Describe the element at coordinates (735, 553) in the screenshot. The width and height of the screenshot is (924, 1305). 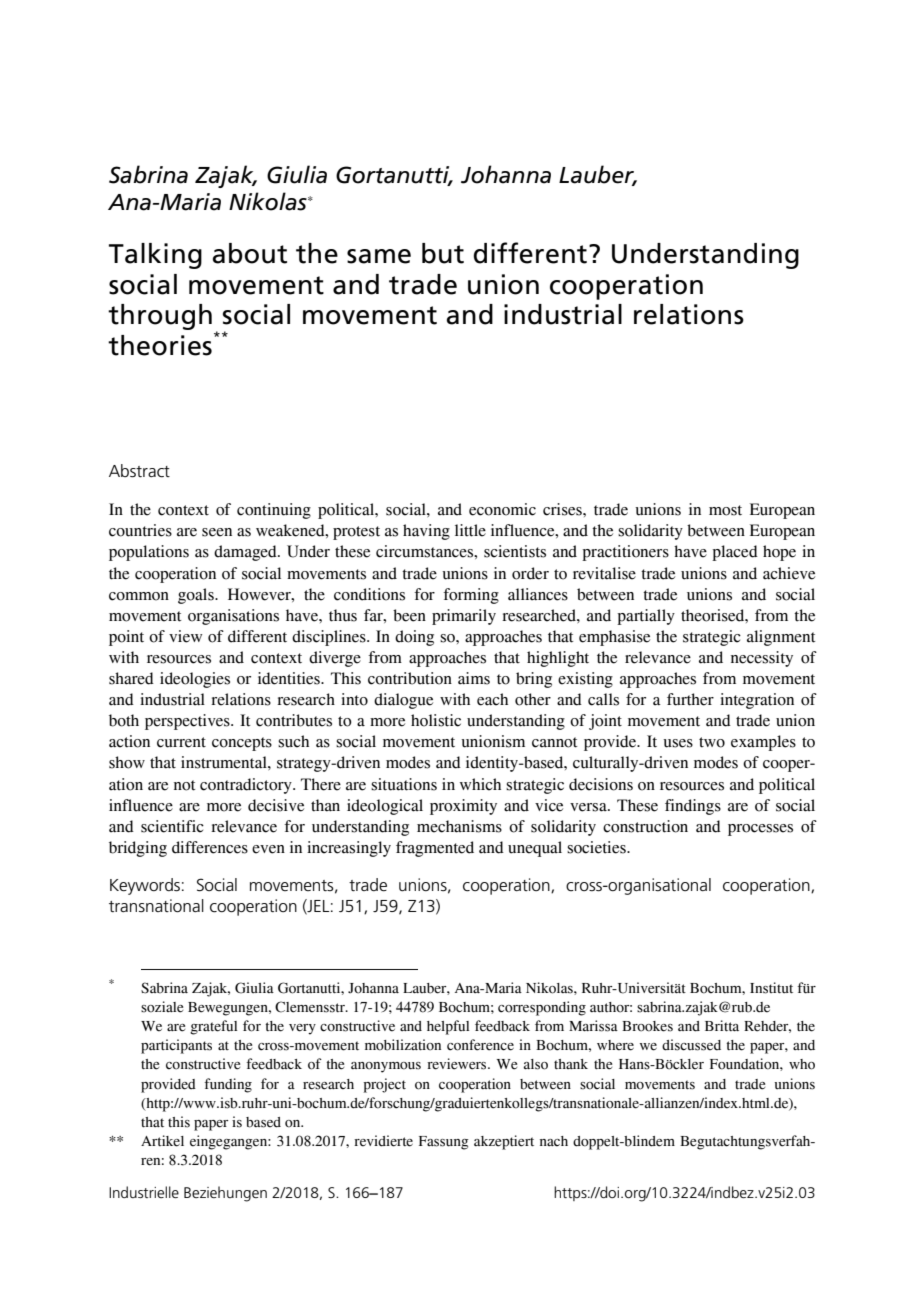
I see `placed` at that location.
